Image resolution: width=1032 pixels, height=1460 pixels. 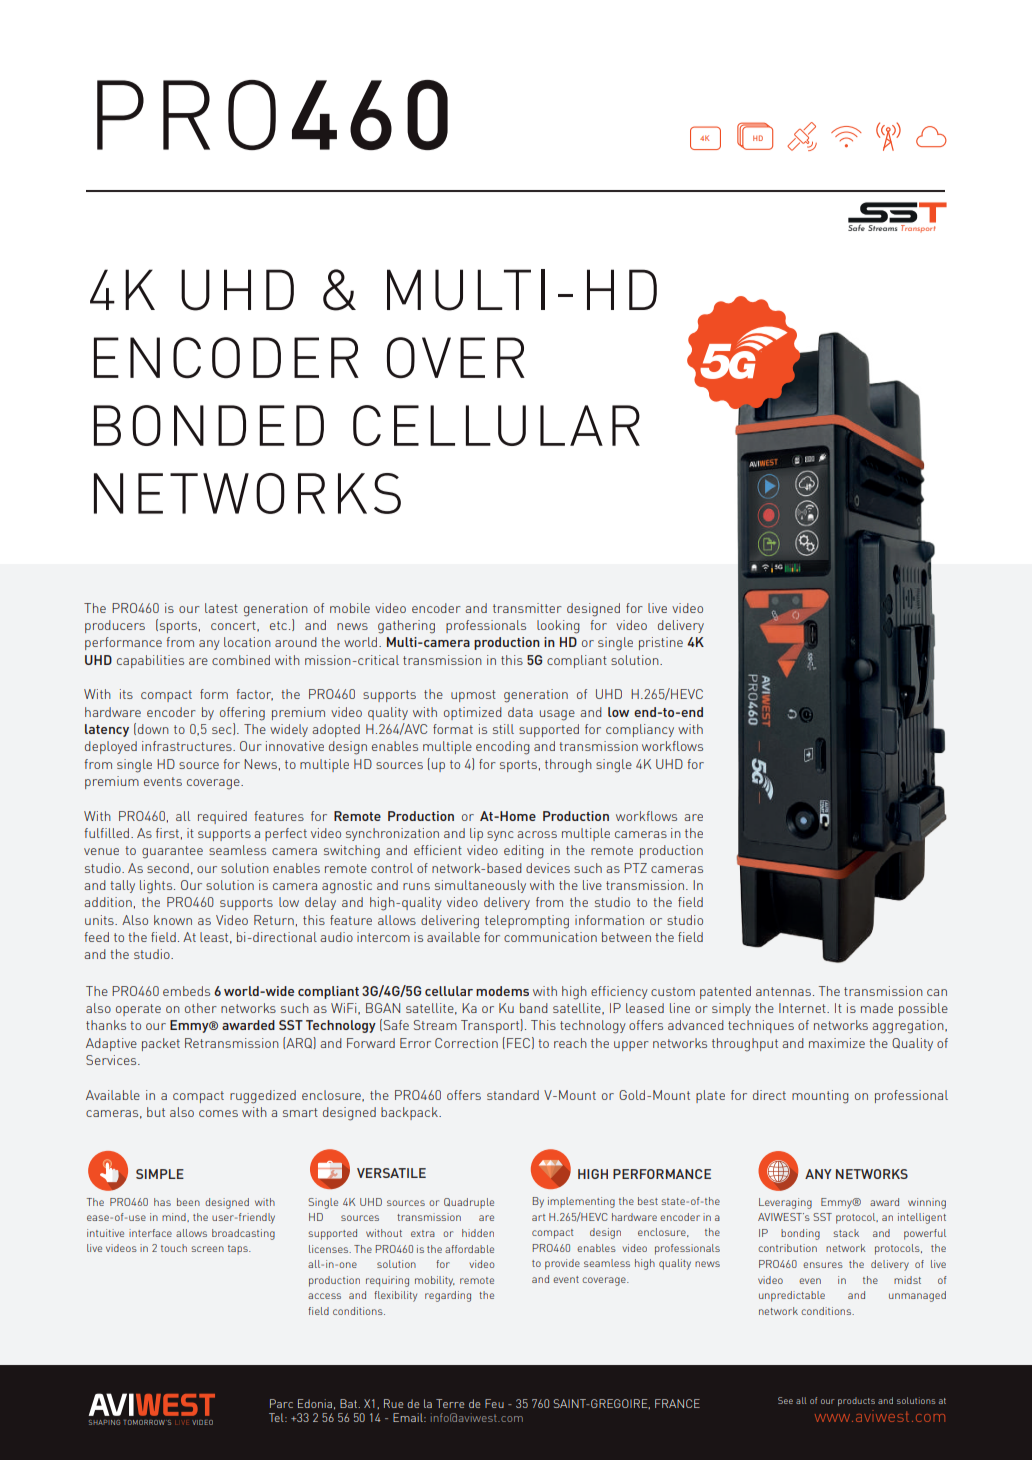 I want to click on transmitter, so click(x=527, y=608).
